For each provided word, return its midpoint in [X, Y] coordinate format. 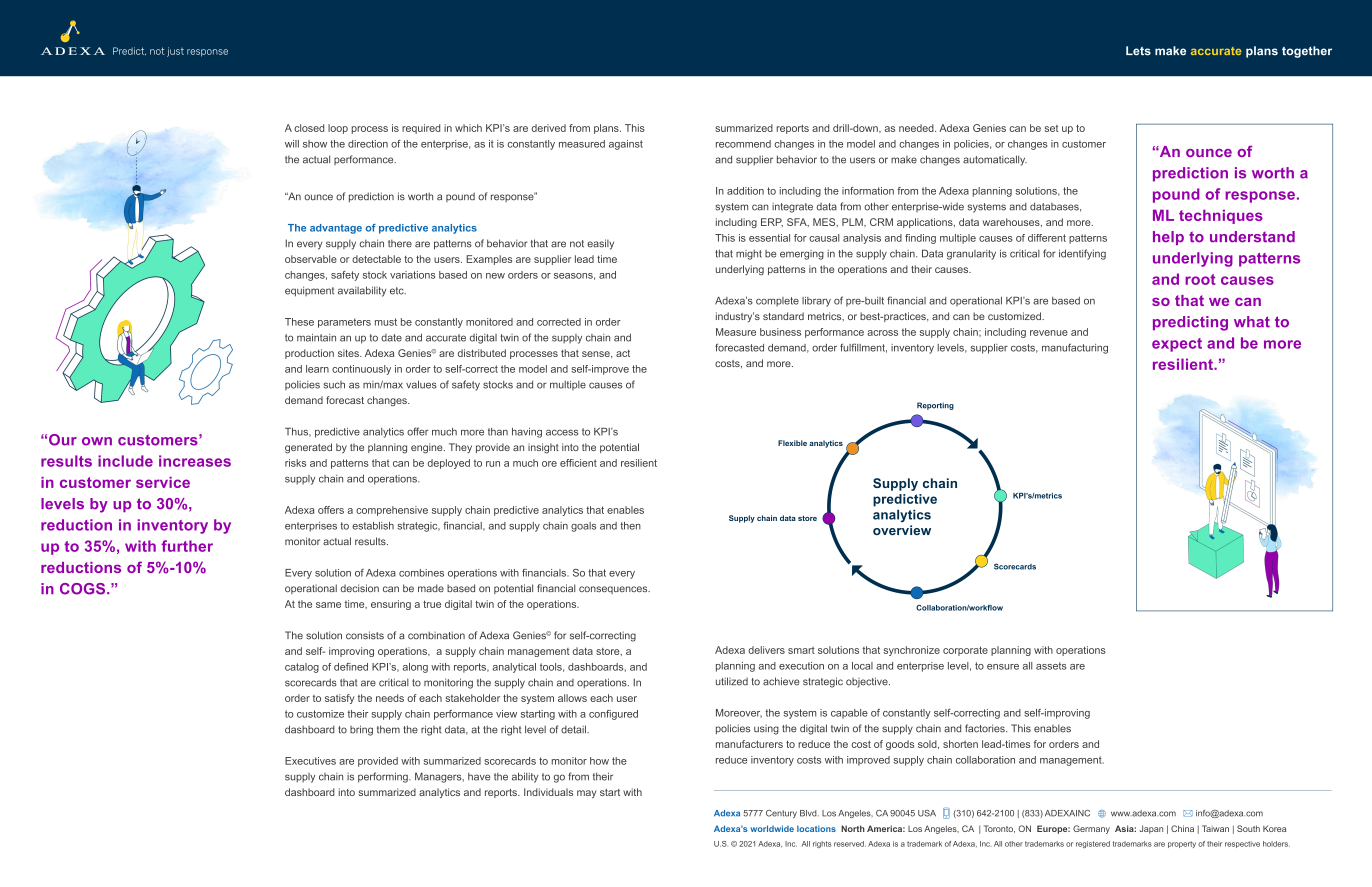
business [780, 332]
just [175, 52]
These [299, 322]
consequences [614, 590]
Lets [1138, 51]
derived [549, 128]
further [187, 546]
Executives [310, 761]
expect [1177, 345]
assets [1051, 666]
